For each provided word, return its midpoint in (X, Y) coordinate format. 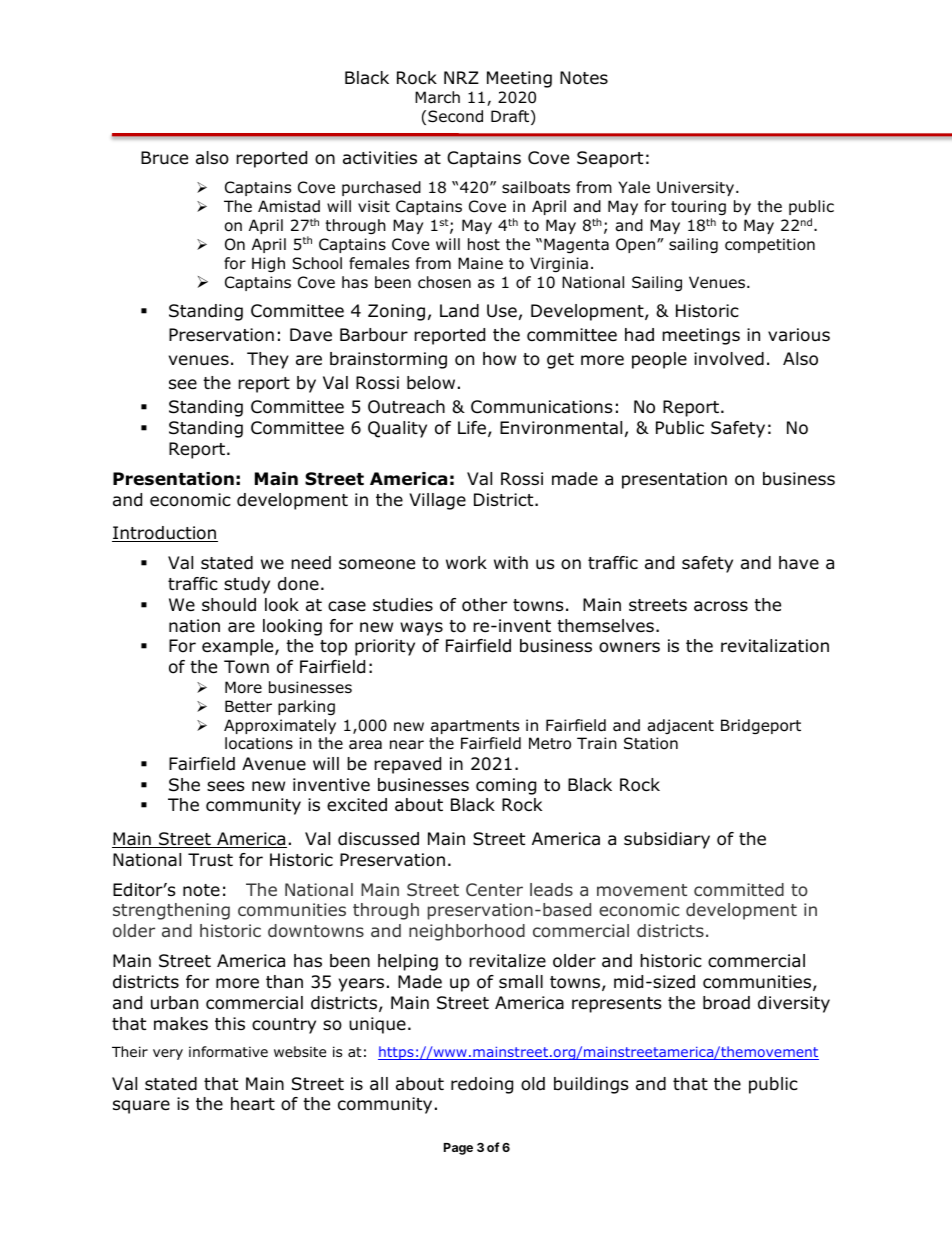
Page (458, 1149)
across (721, 606)
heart (253, 1104)
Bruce (164, 158)
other (484, 605)
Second (455, 116)
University (697, 188)
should (229, 605)
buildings (591, 1085)
